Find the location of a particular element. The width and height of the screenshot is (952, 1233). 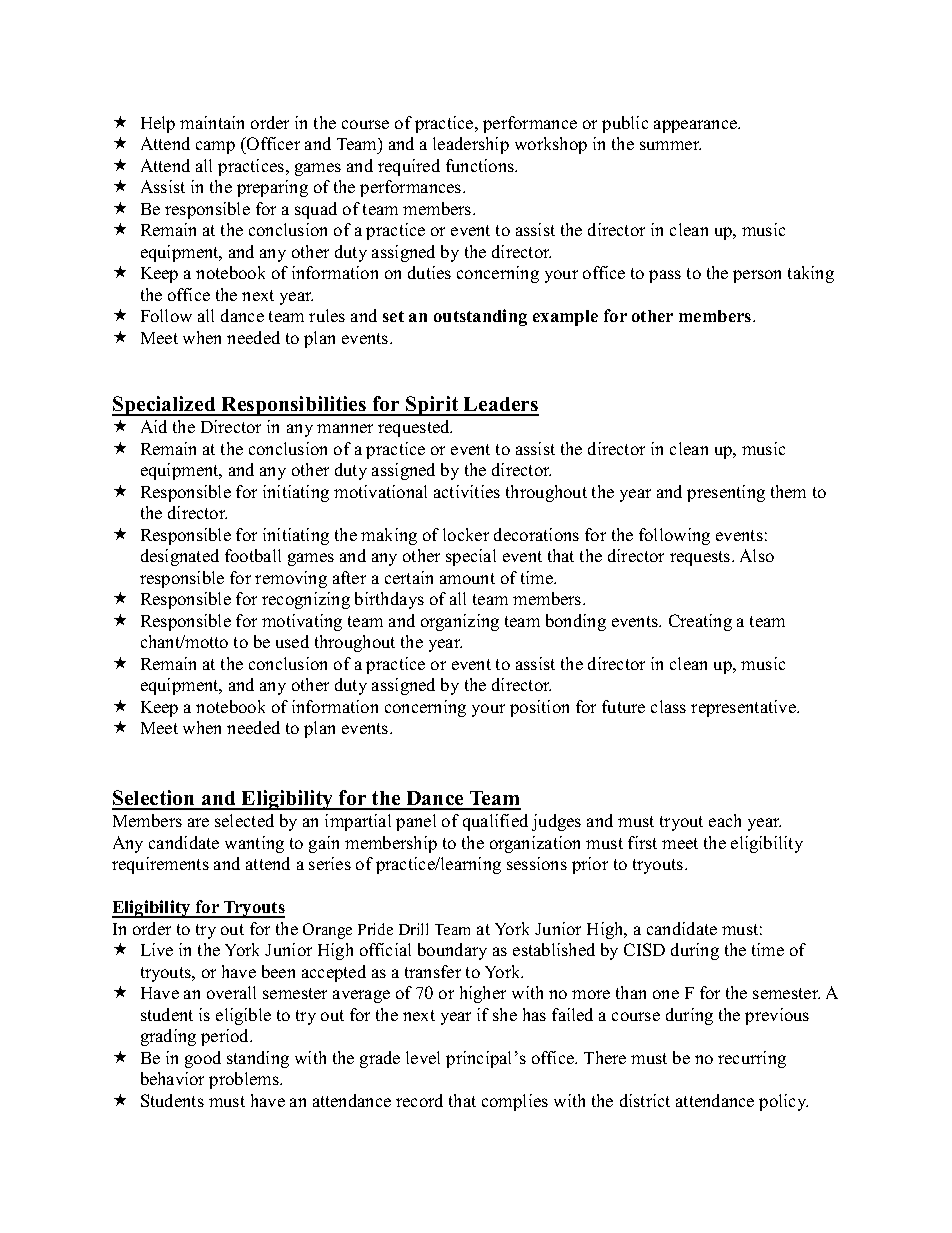

functions is located at coordinates (481, 165).
